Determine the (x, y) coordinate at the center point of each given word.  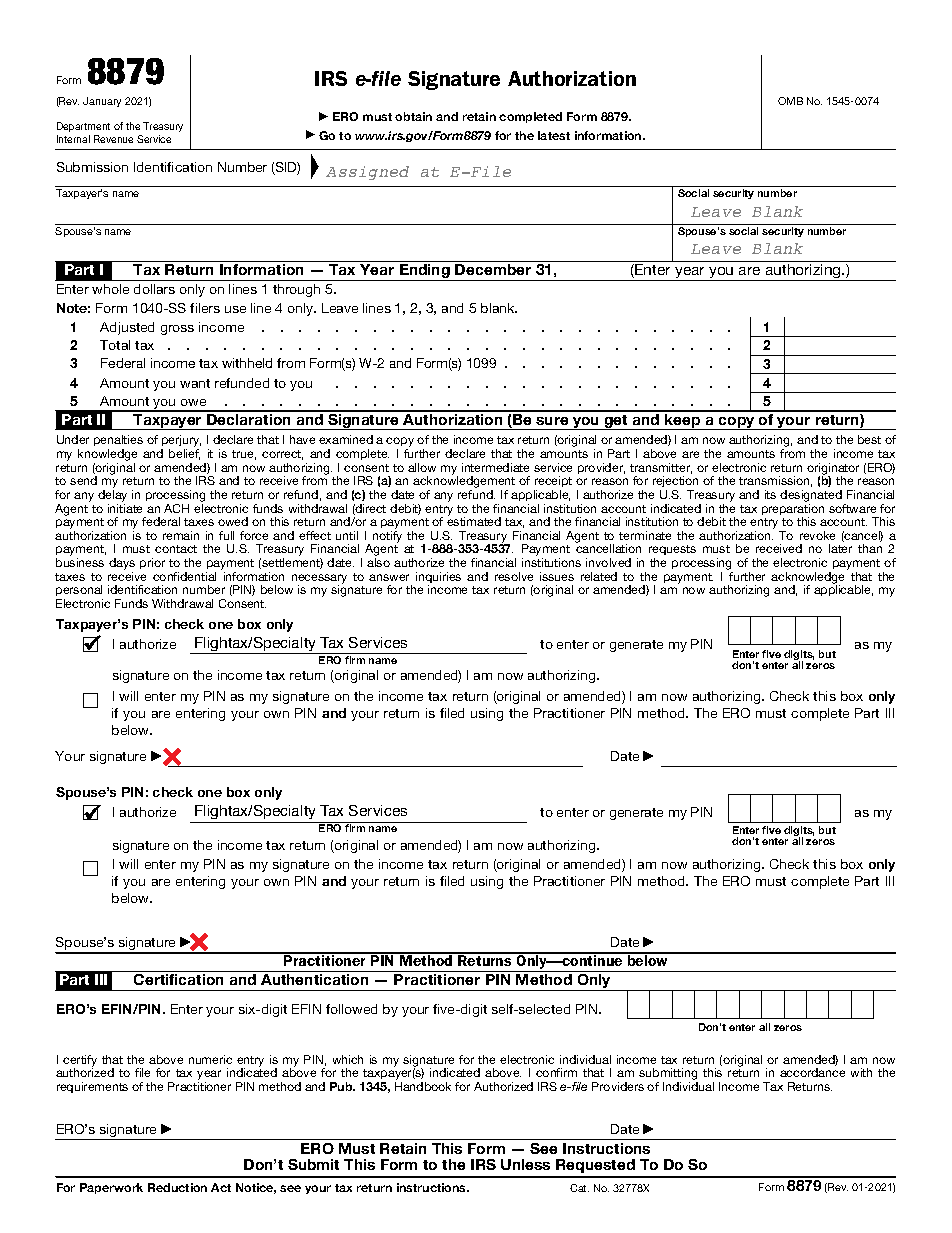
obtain (413, 116)
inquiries (438, 579)
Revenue (113, 139)
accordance (812, 1072)
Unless (525, 1164)
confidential (184, 576)
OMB (790, 101)
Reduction (177, 1187)
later (840, 548)
